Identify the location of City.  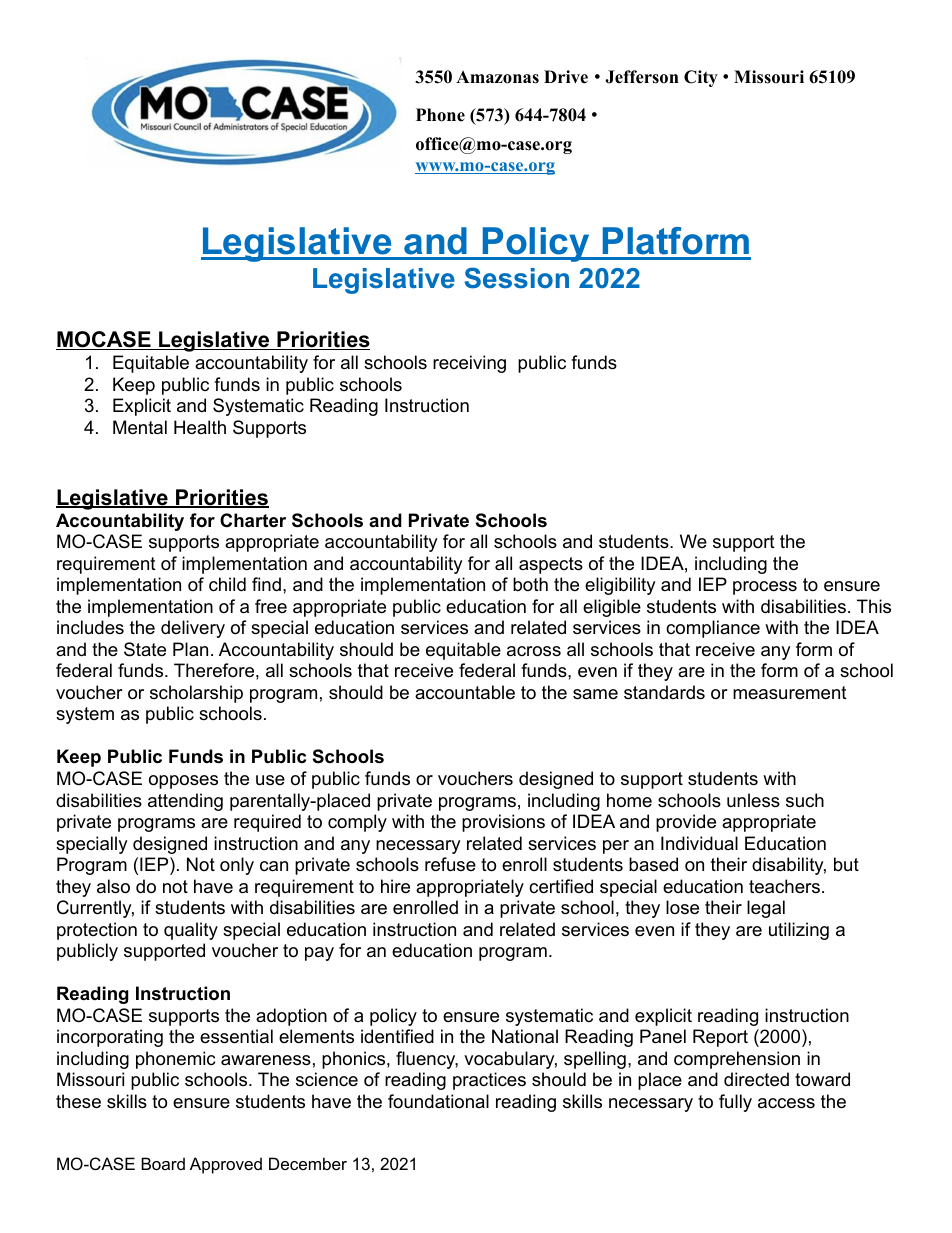
(701, 78).
